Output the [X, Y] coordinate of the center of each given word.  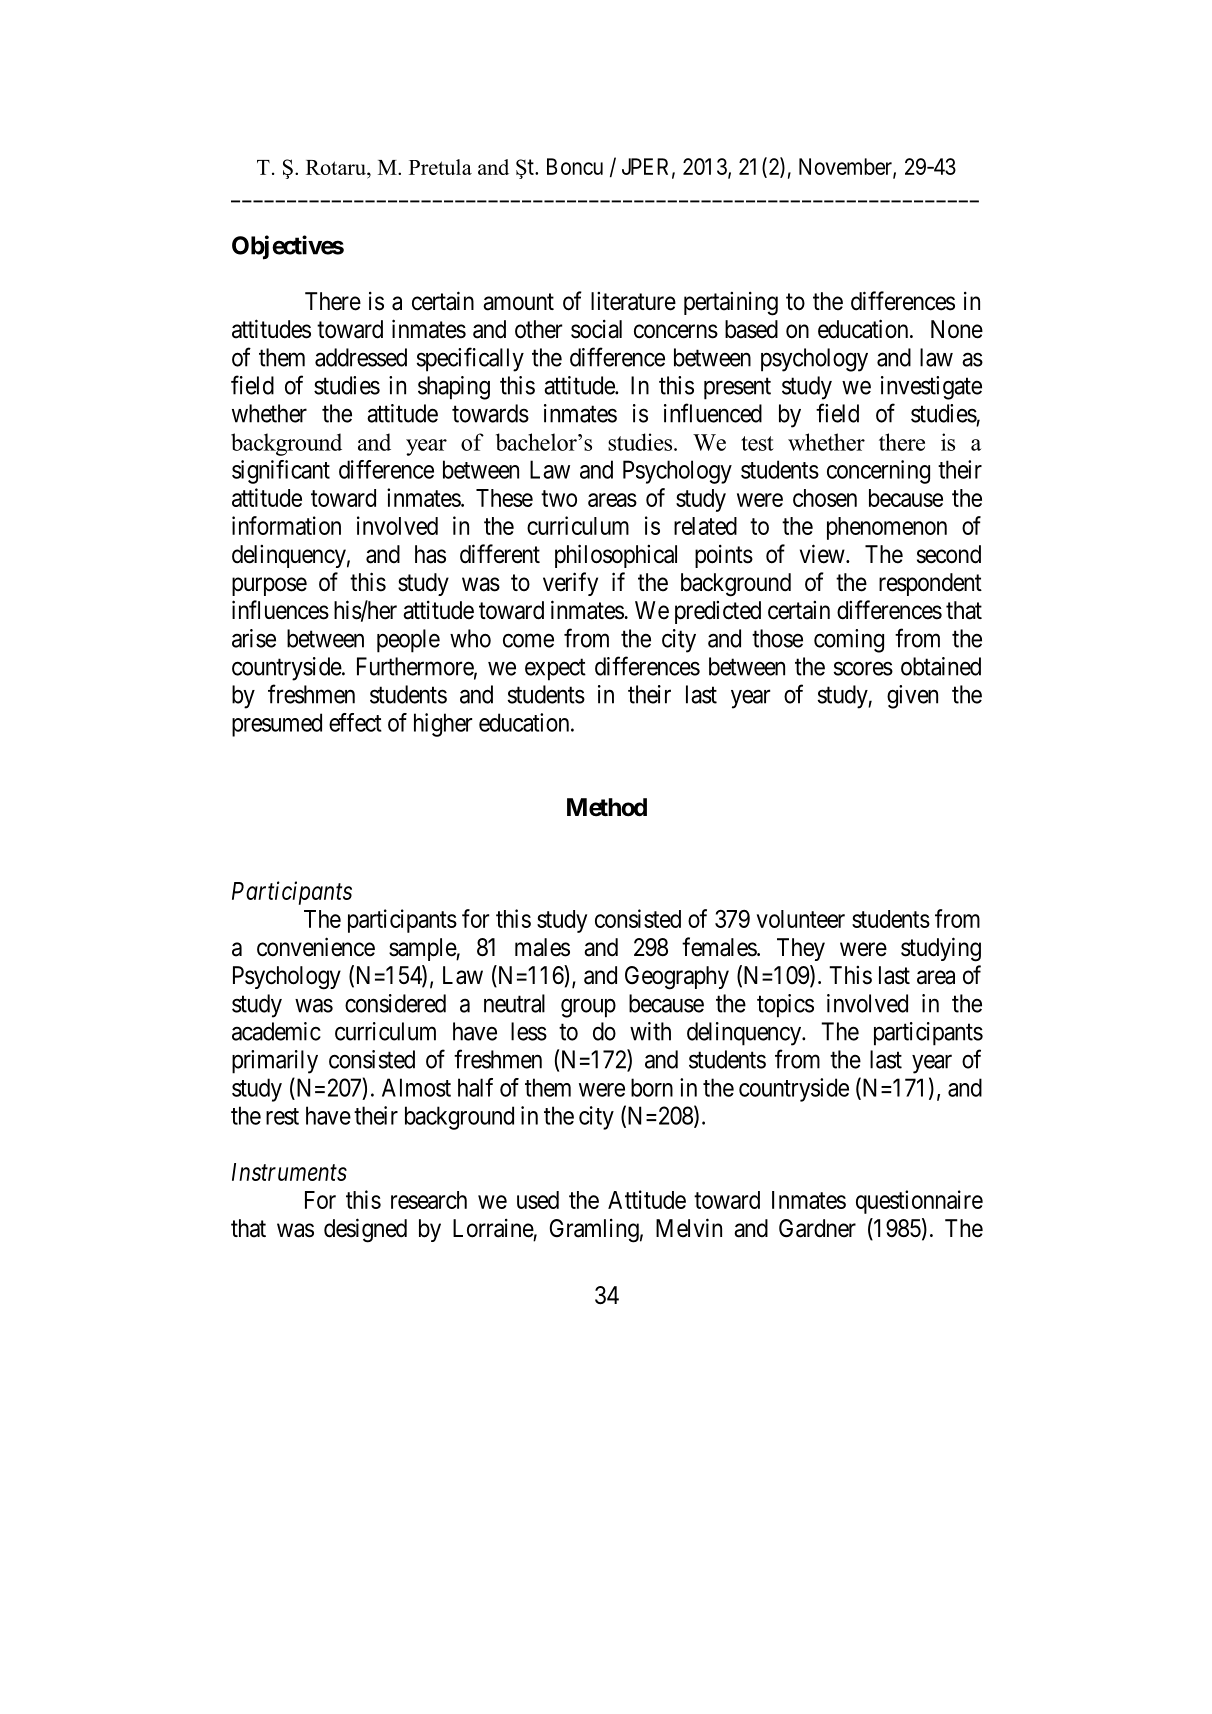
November [846, 167]
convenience [316, 947]
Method [607, 807]
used [538, 1200]
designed [365, 1230]
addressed [361, 357]
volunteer [801, 919]
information [286, 525]
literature [633, 301]
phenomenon [887, 528]
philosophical [616, 556]
